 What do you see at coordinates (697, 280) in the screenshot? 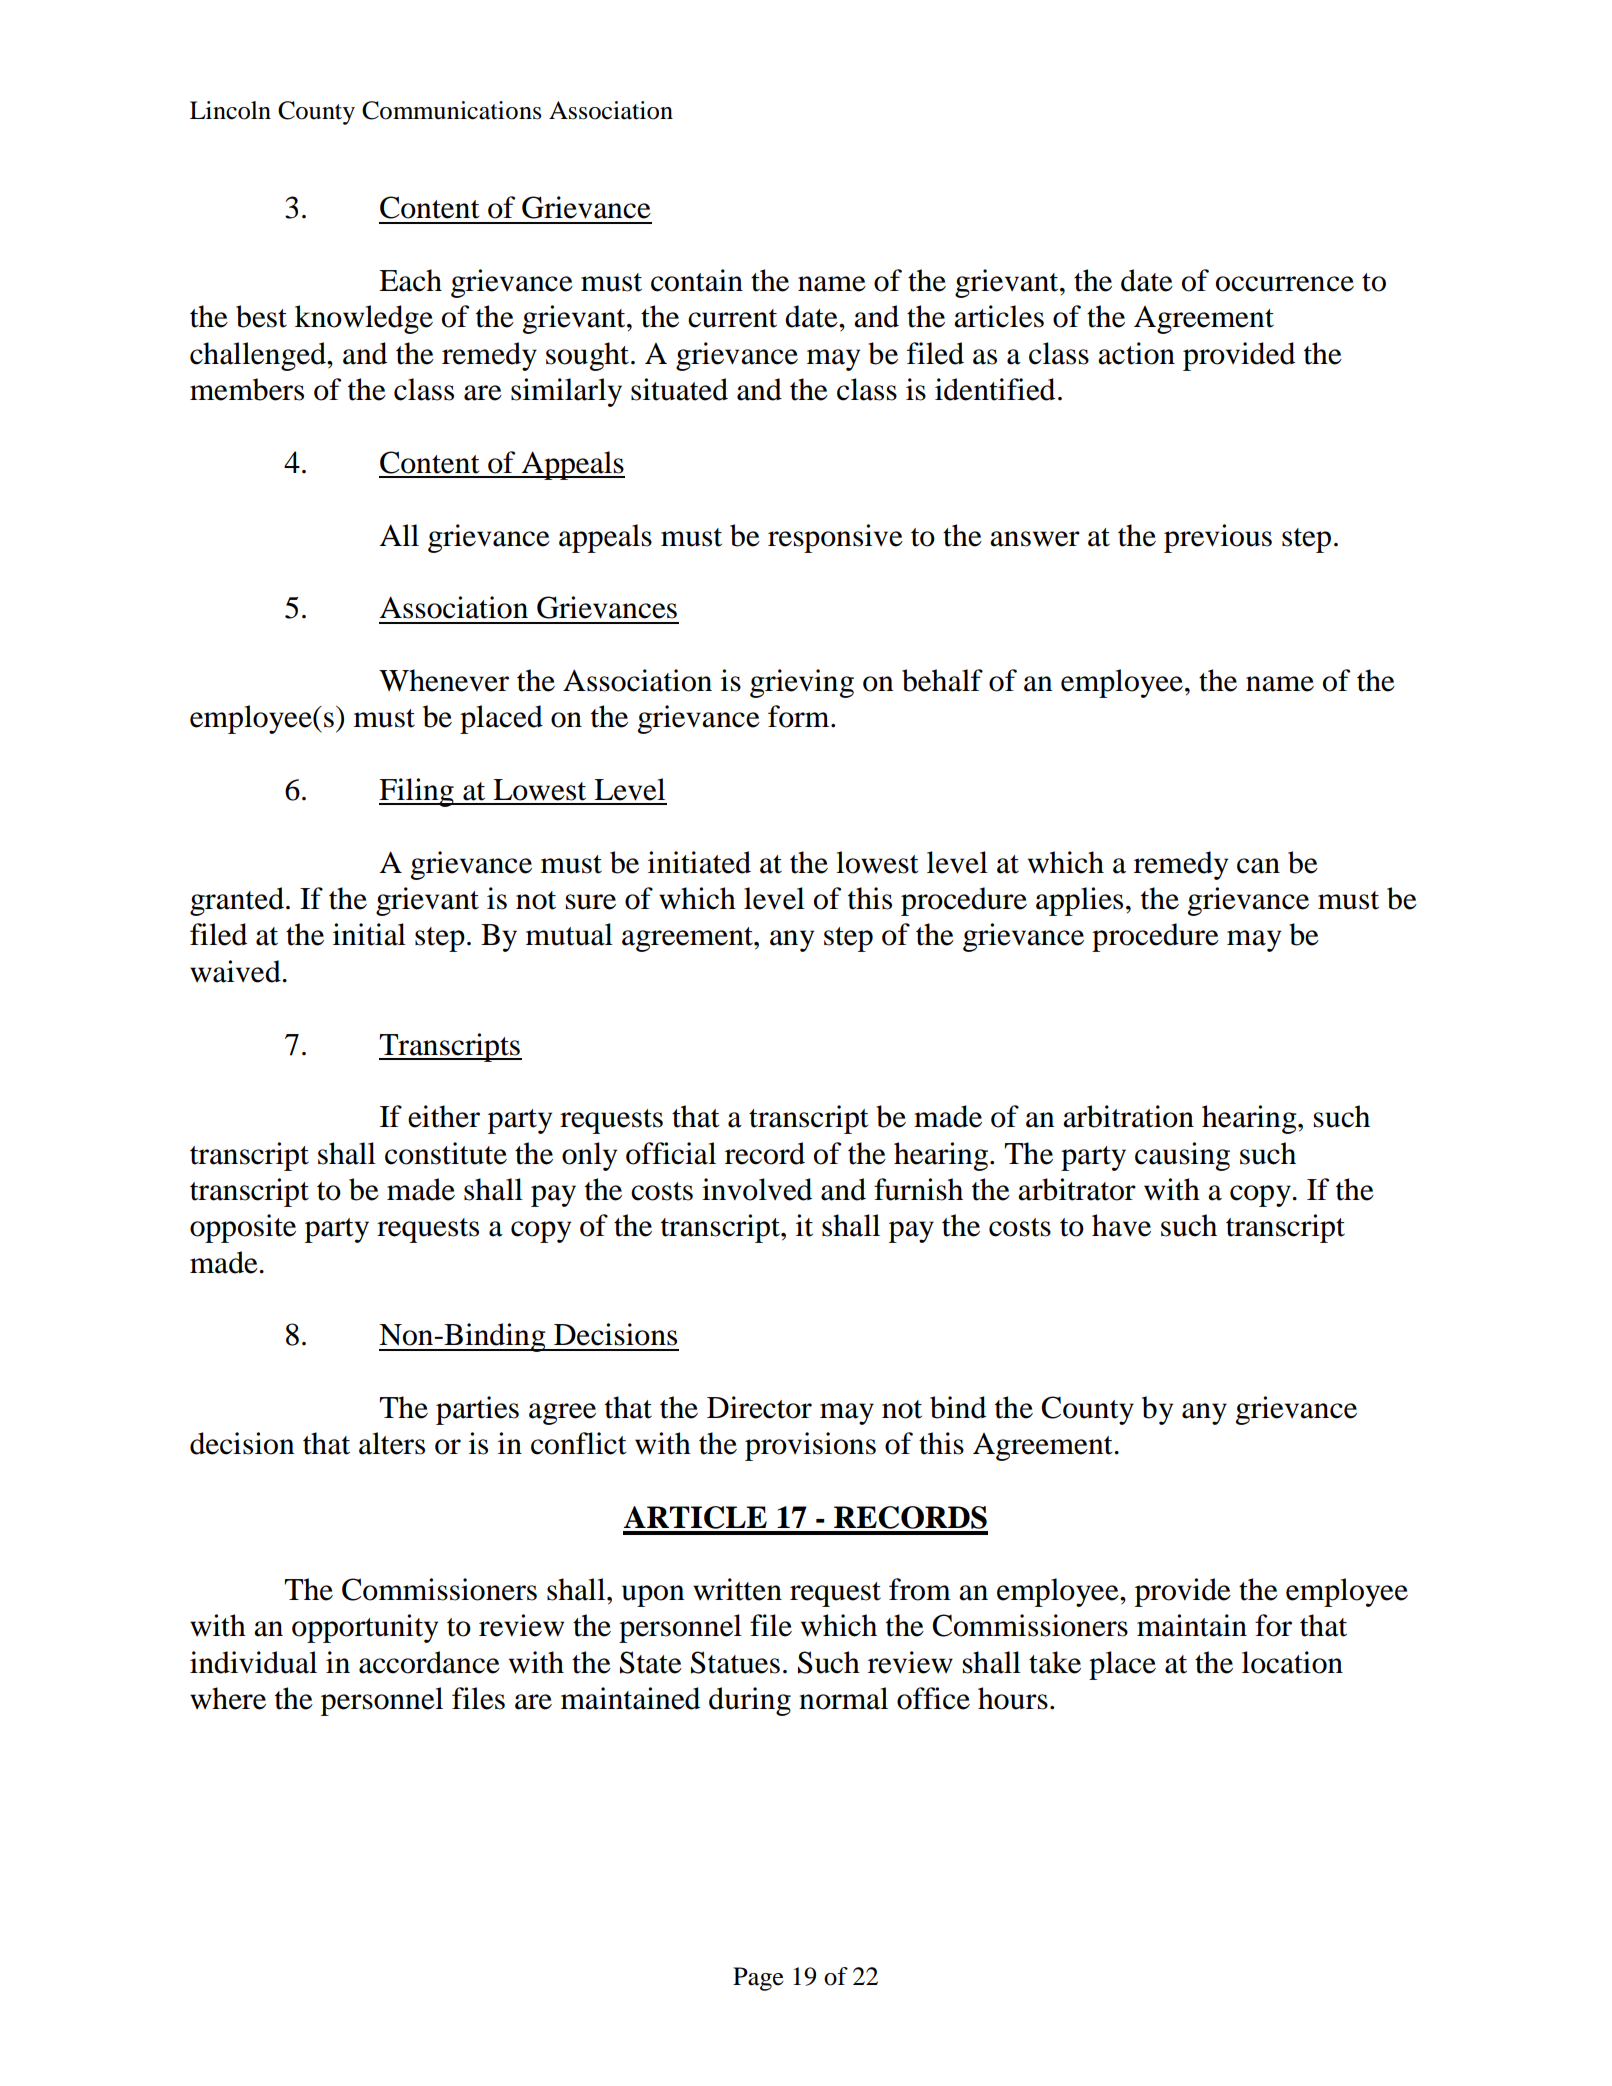
I see `contain` at bounding box center [697, 280].
